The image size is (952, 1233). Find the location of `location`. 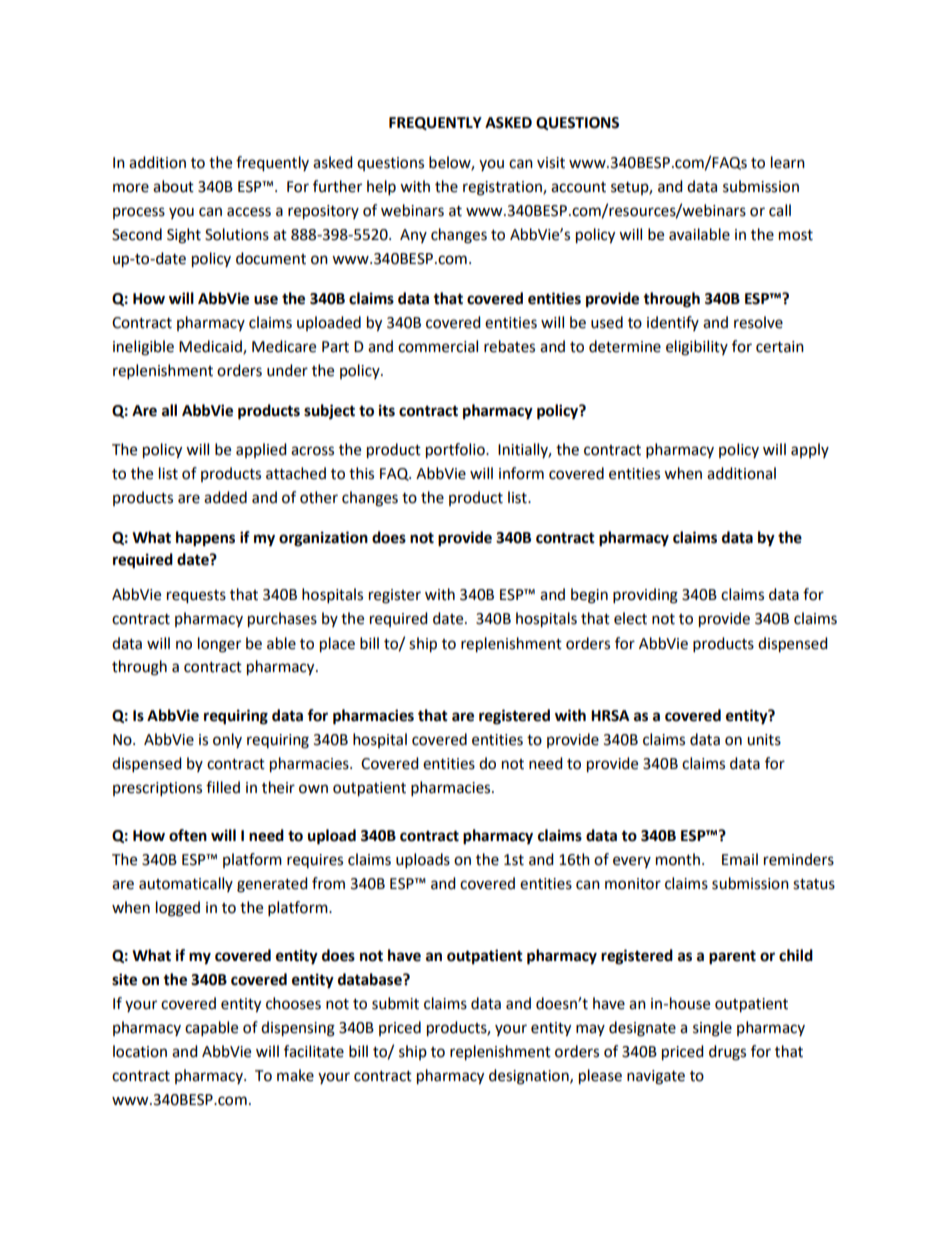

location is located at coordinates (140, 1051).
